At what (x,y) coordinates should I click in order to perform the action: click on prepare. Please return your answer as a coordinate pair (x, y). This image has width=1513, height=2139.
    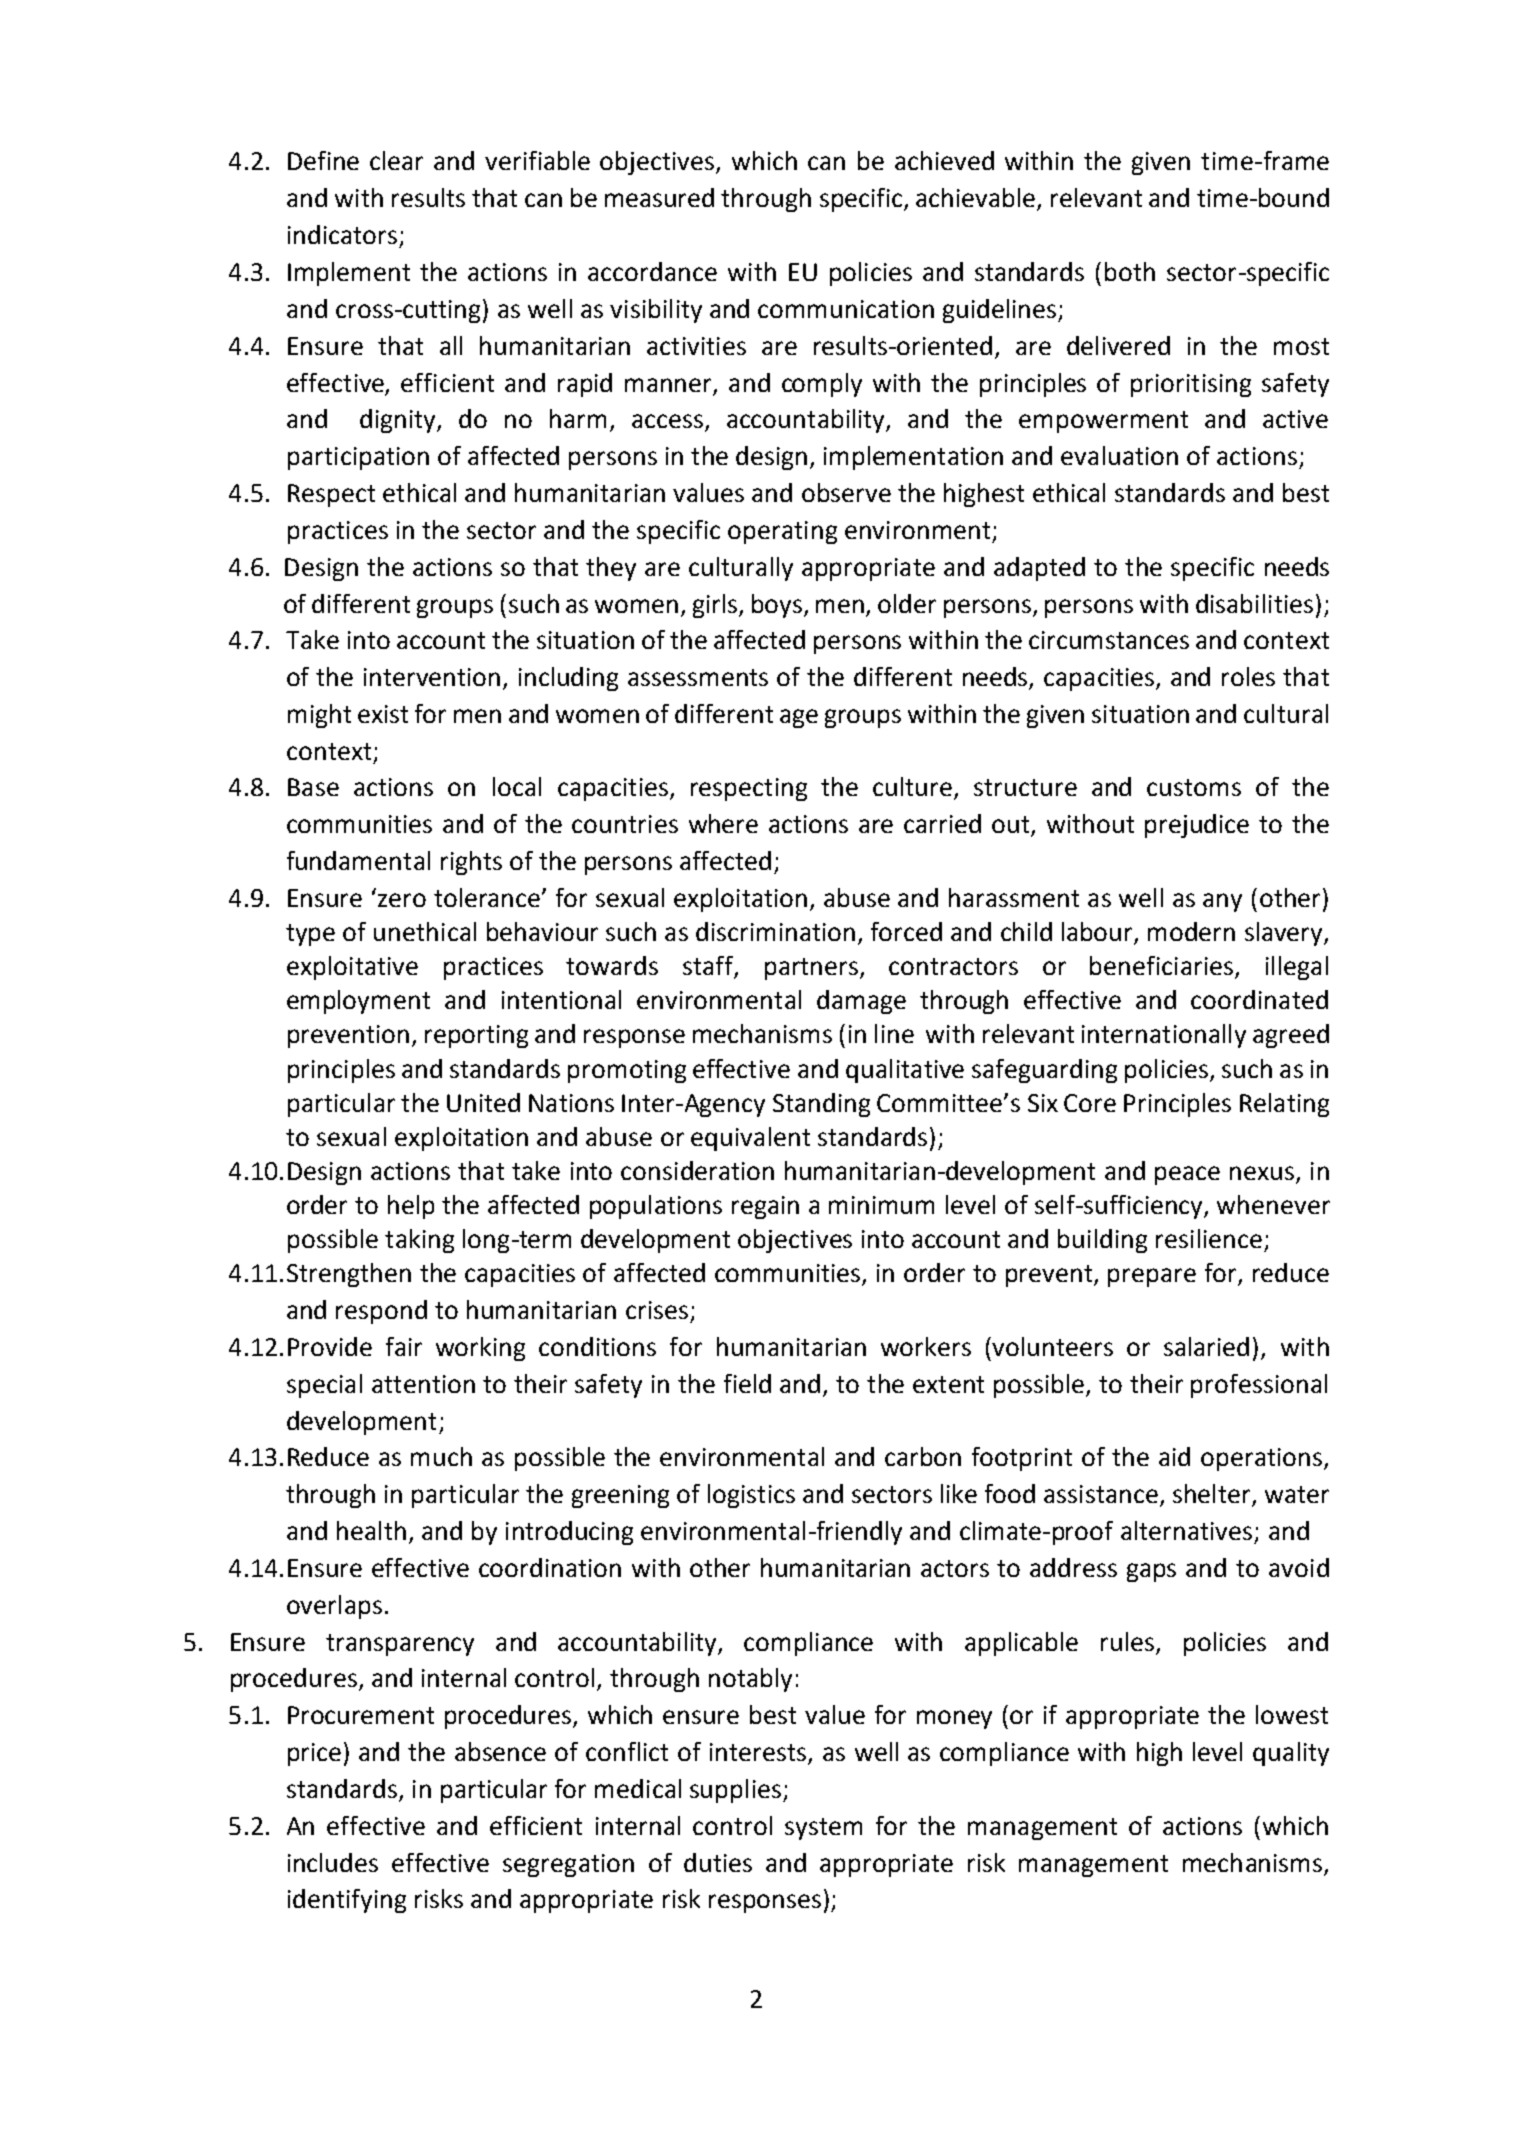
    Looking at the image, I should click on (1152, 1277).
